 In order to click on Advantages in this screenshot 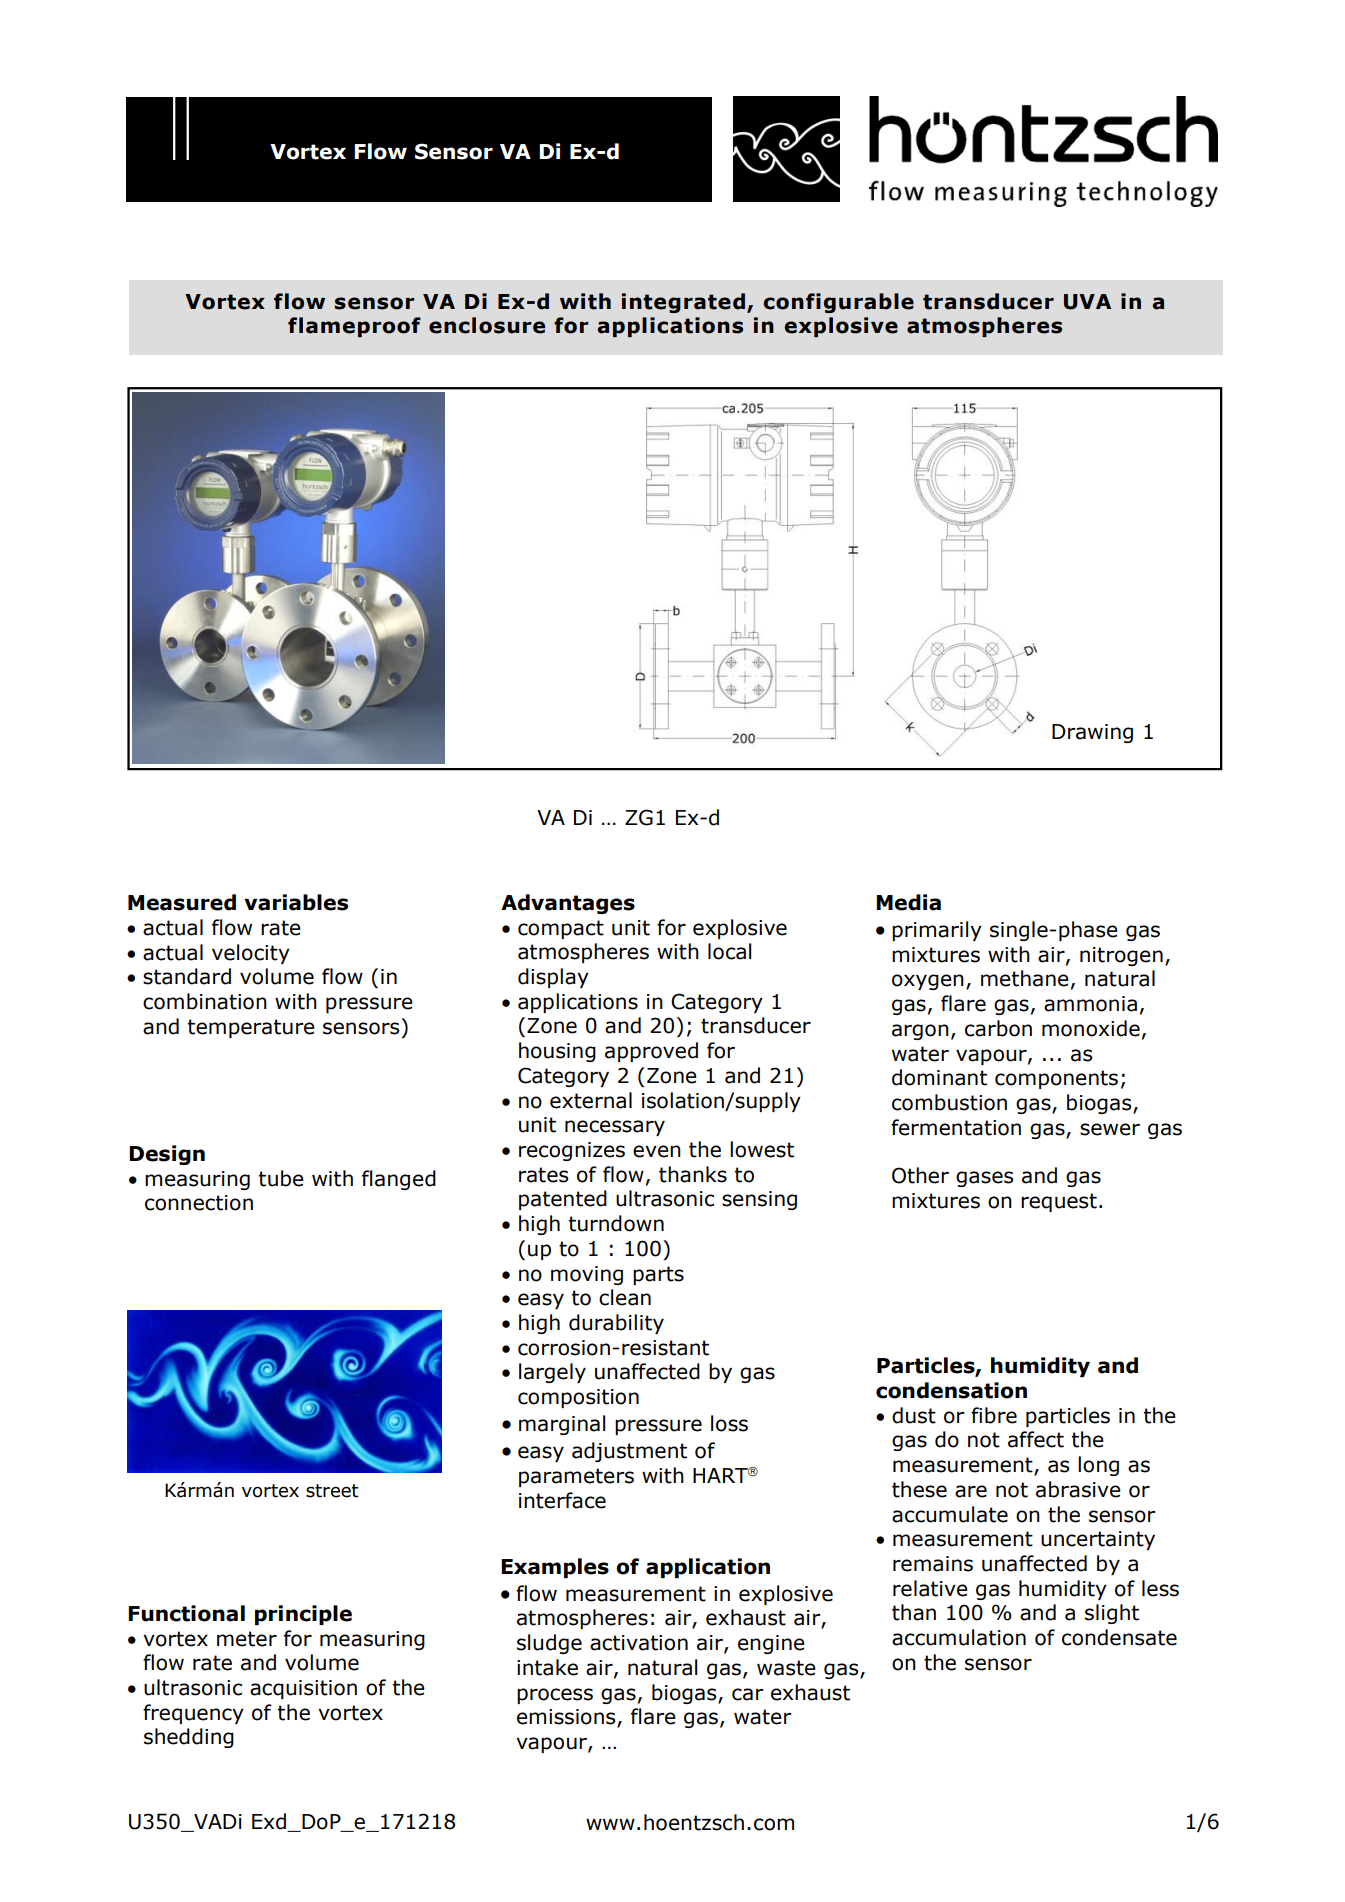, I will do `click(568, 904)`.
